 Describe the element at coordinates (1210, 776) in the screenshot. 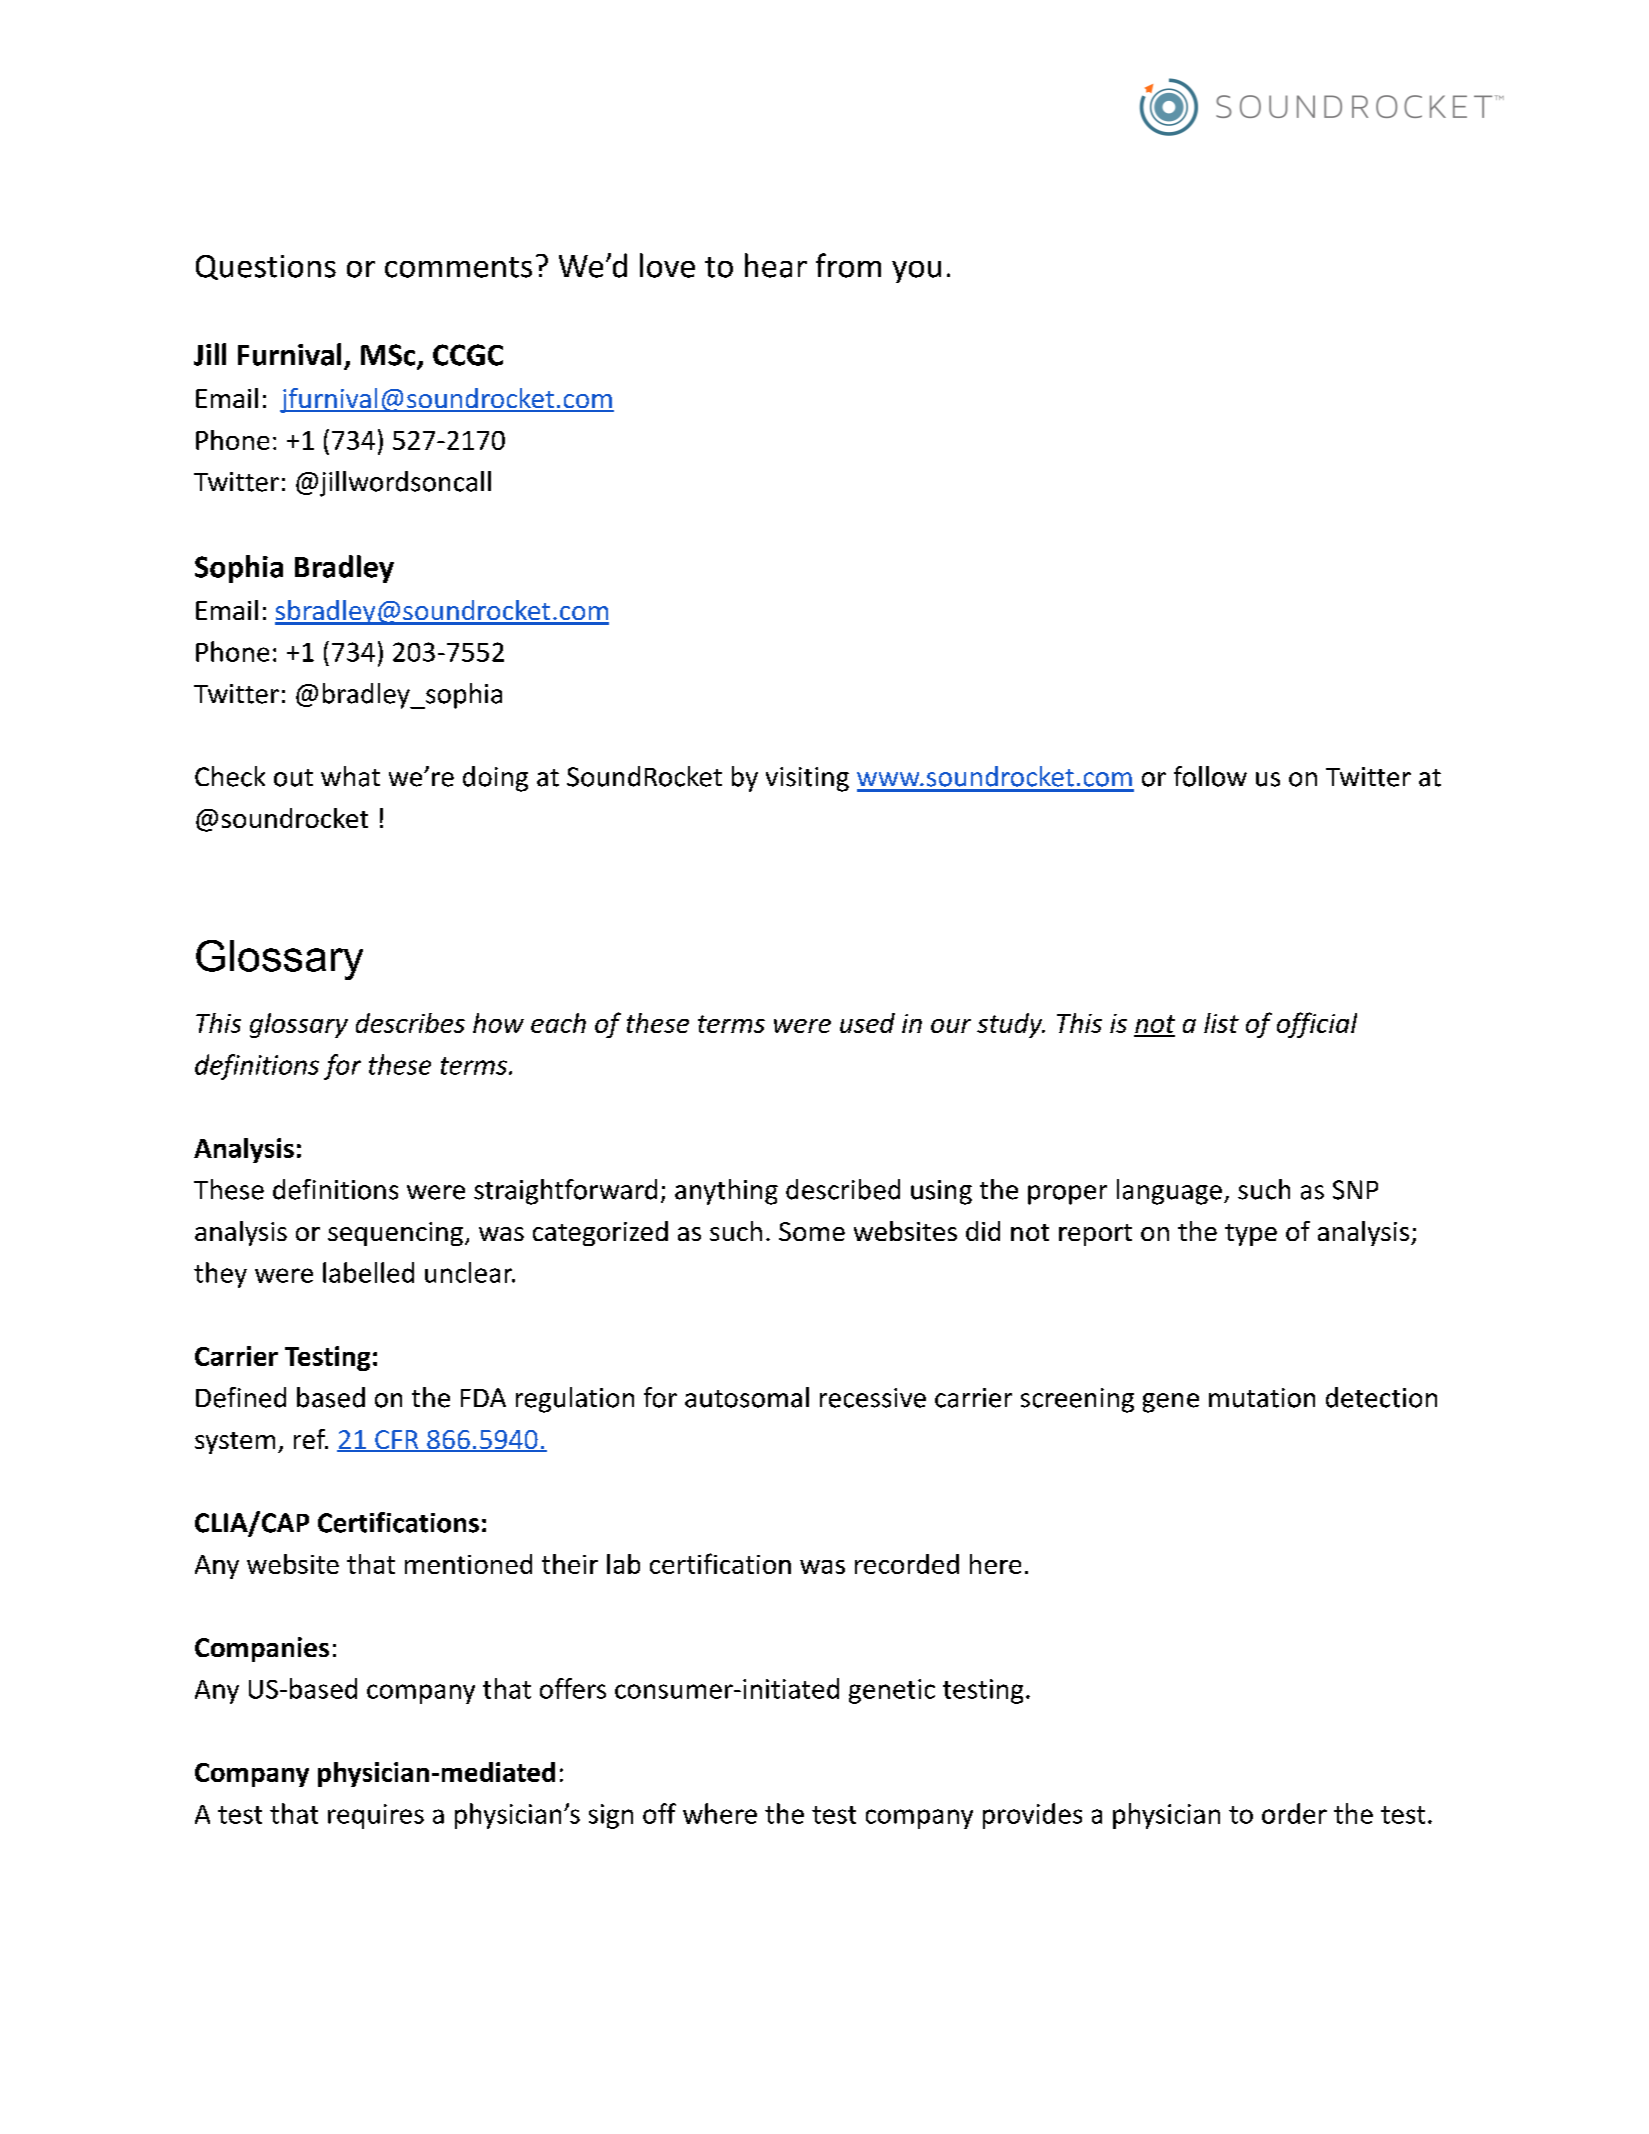

I see `follow` at that location.
